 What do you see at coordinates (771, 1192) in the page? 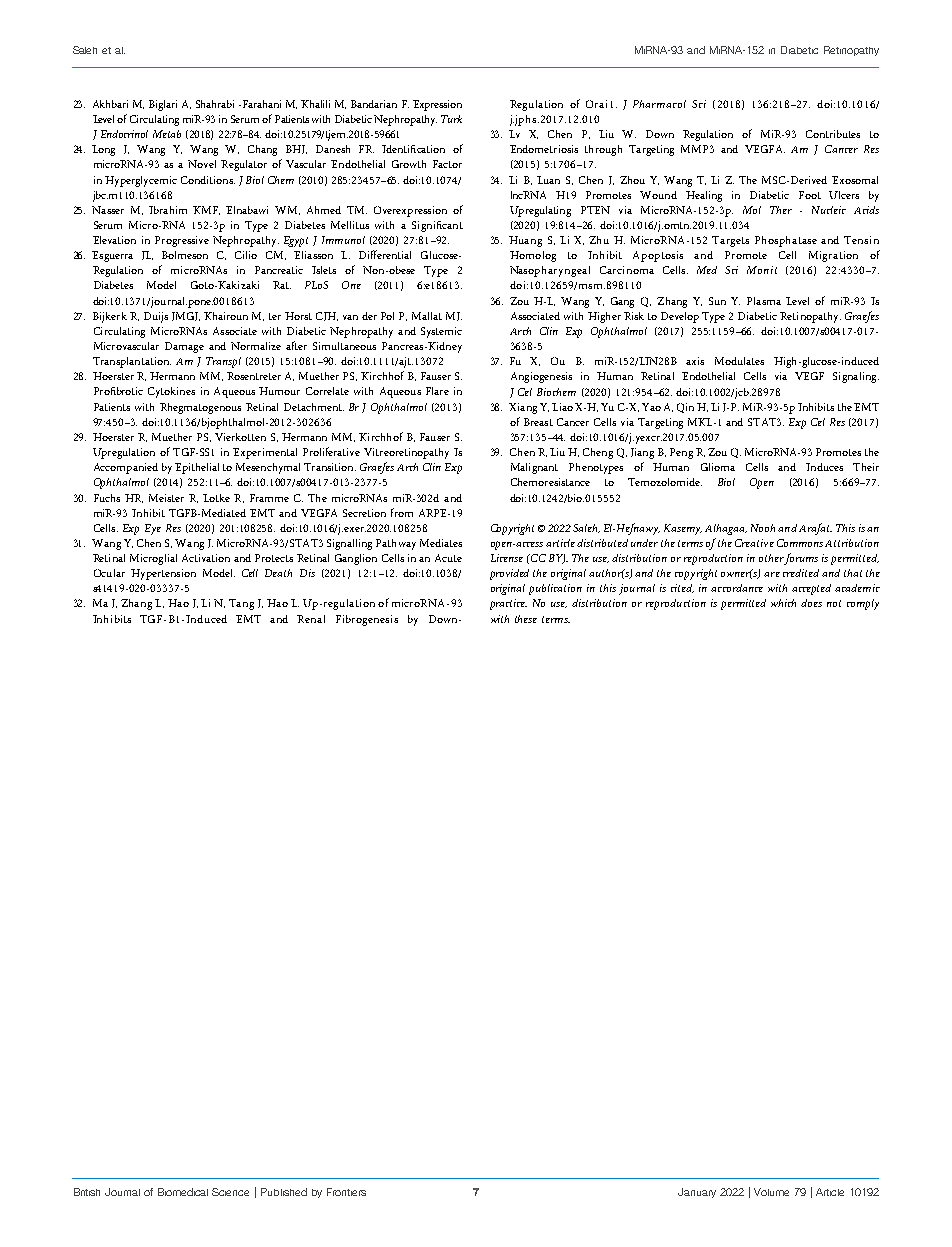
I see `Volume` at bounding box center [771, 1192].
